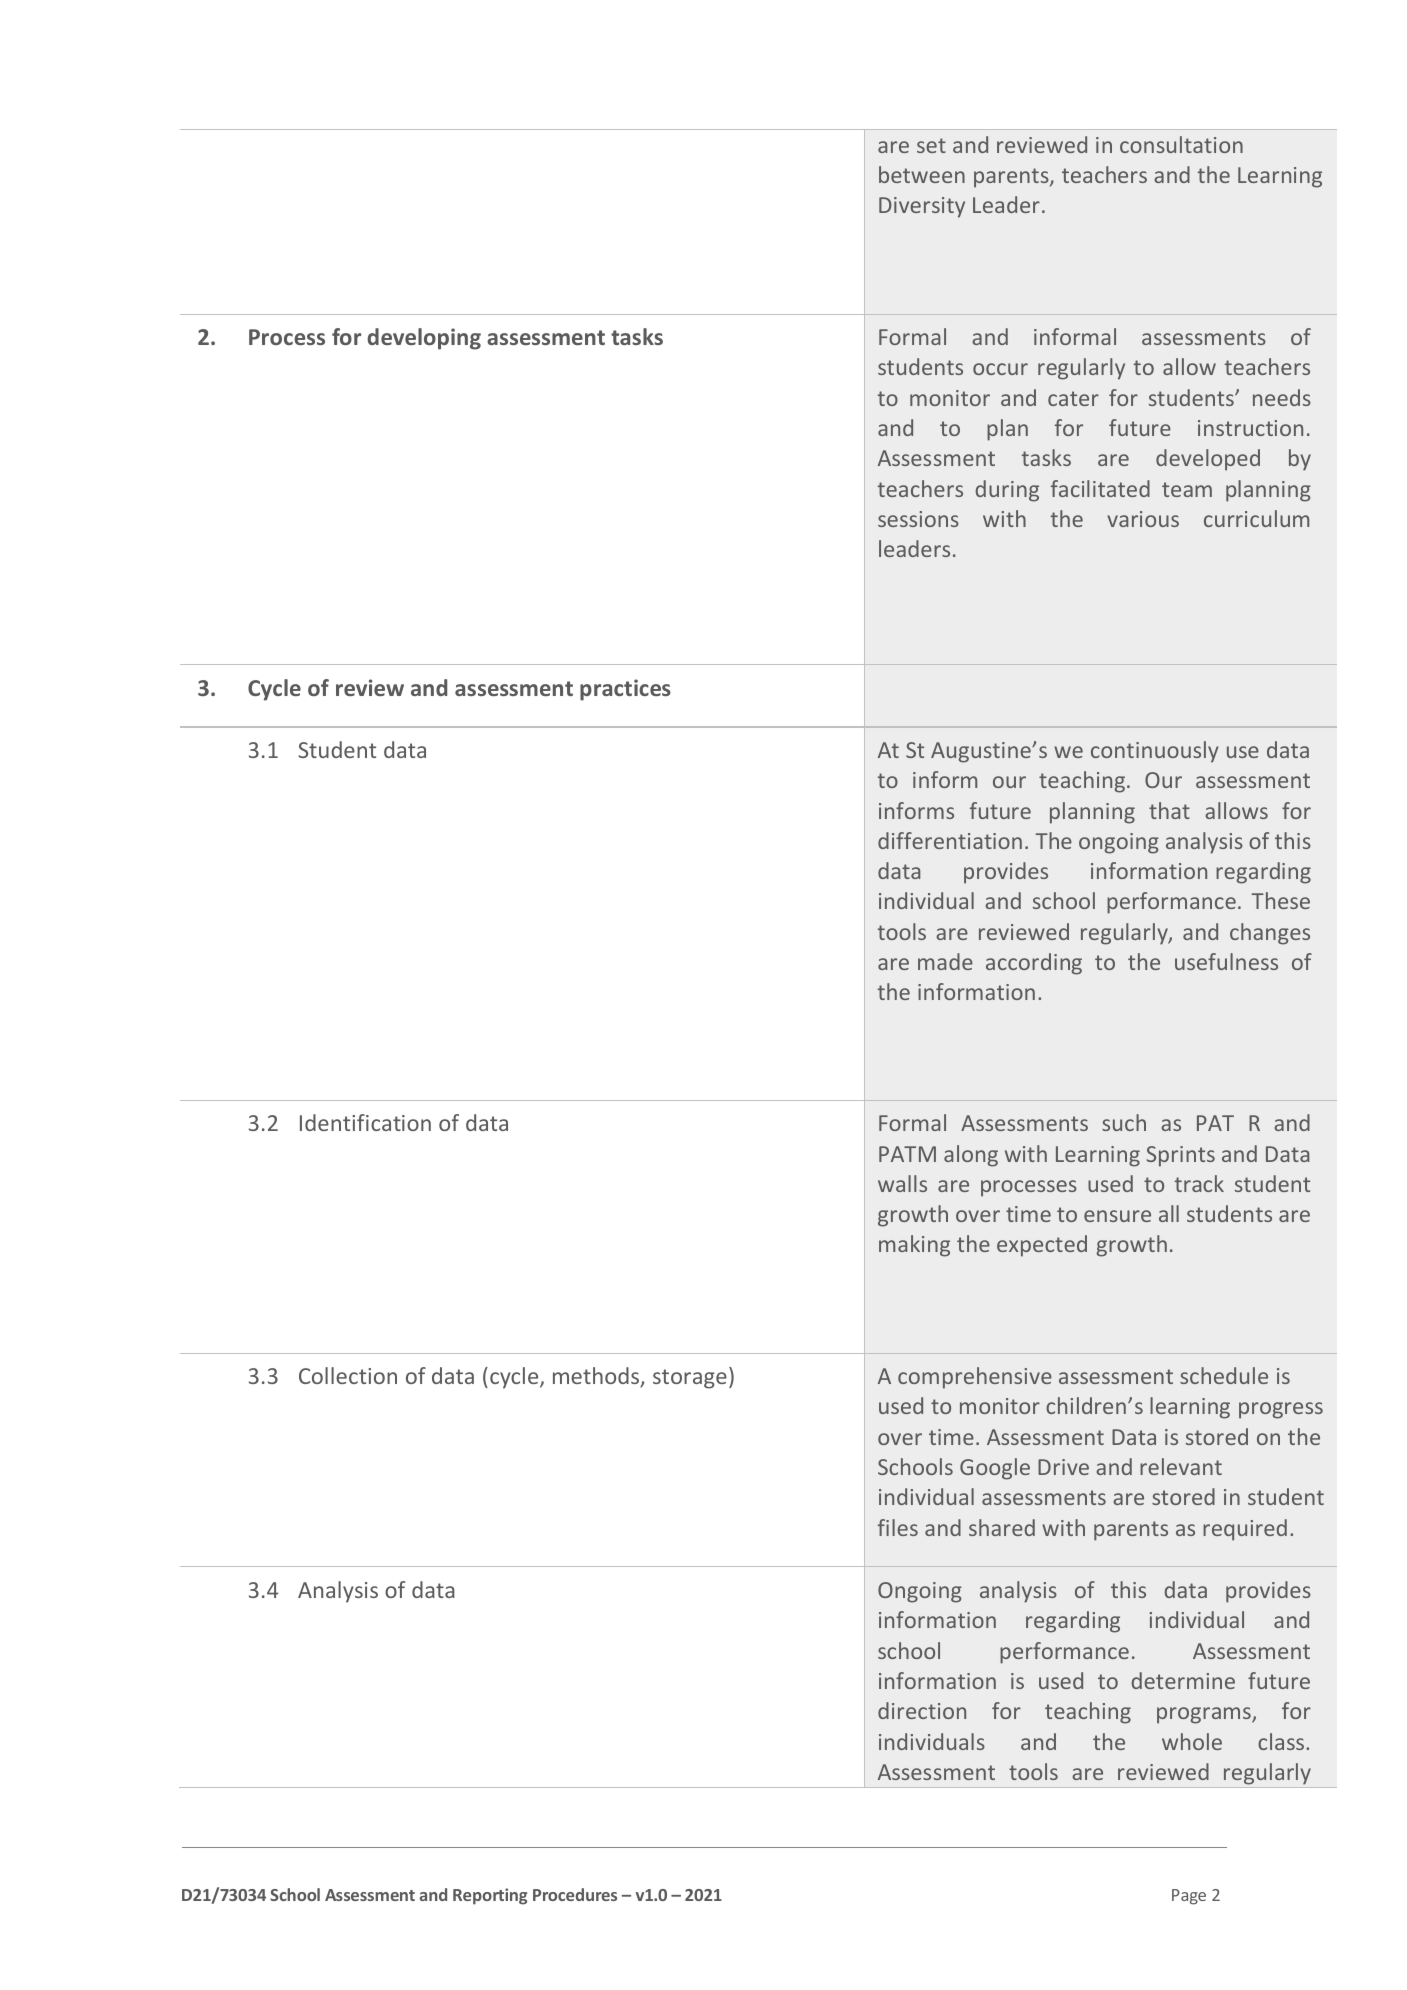 This page has width=1407, height=1990. I want to click on Collection, so click(348, 1375).
